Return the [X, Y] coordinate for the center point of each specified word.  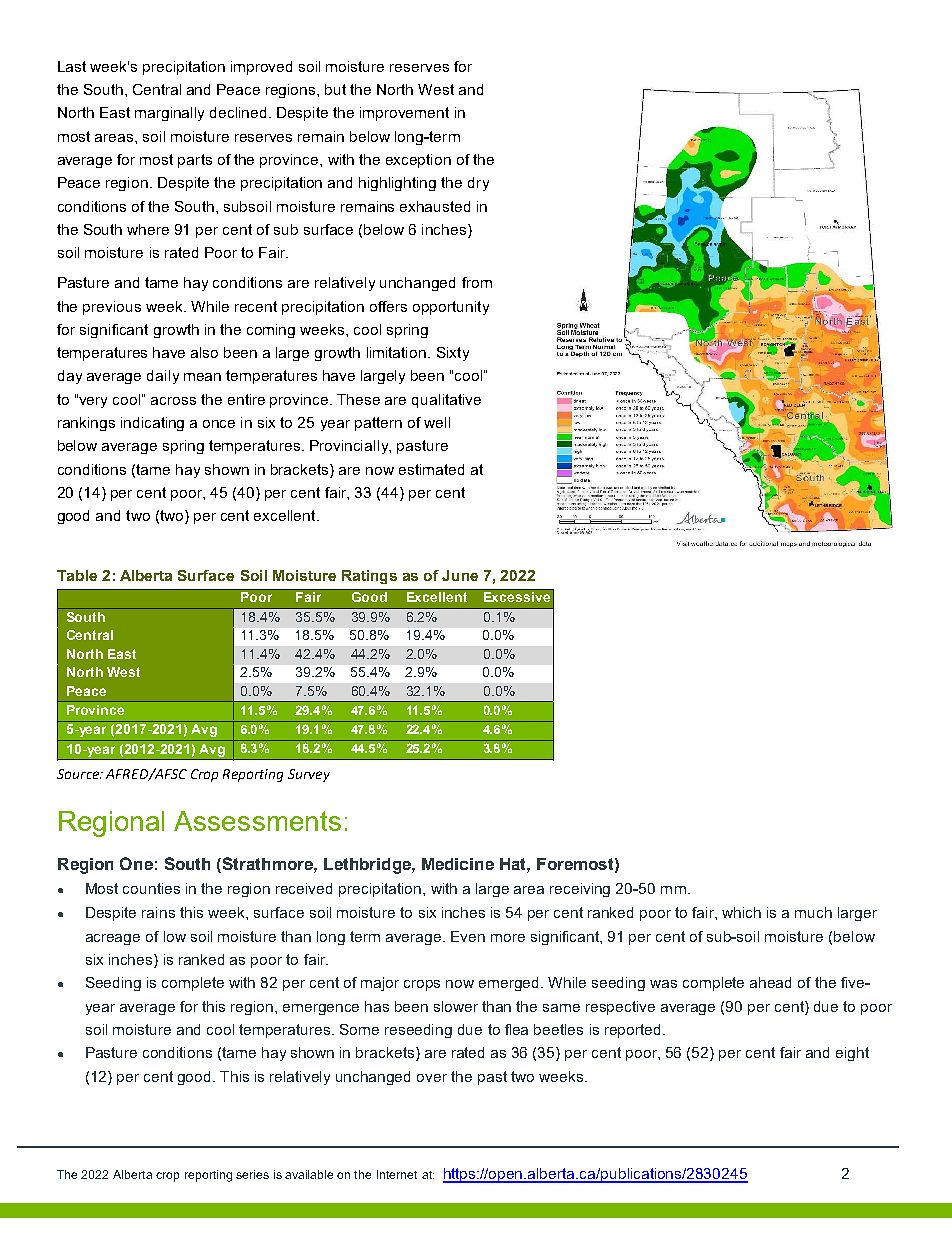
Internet [397, 1174]
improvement [404, 114]
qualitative [446, 401]
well [437, 422]
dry [478, 184]
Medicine [458, 864]
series [252, 1174]
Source [79, 774]
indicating [152, 424]
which [741, 912]
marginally [169, 114]
